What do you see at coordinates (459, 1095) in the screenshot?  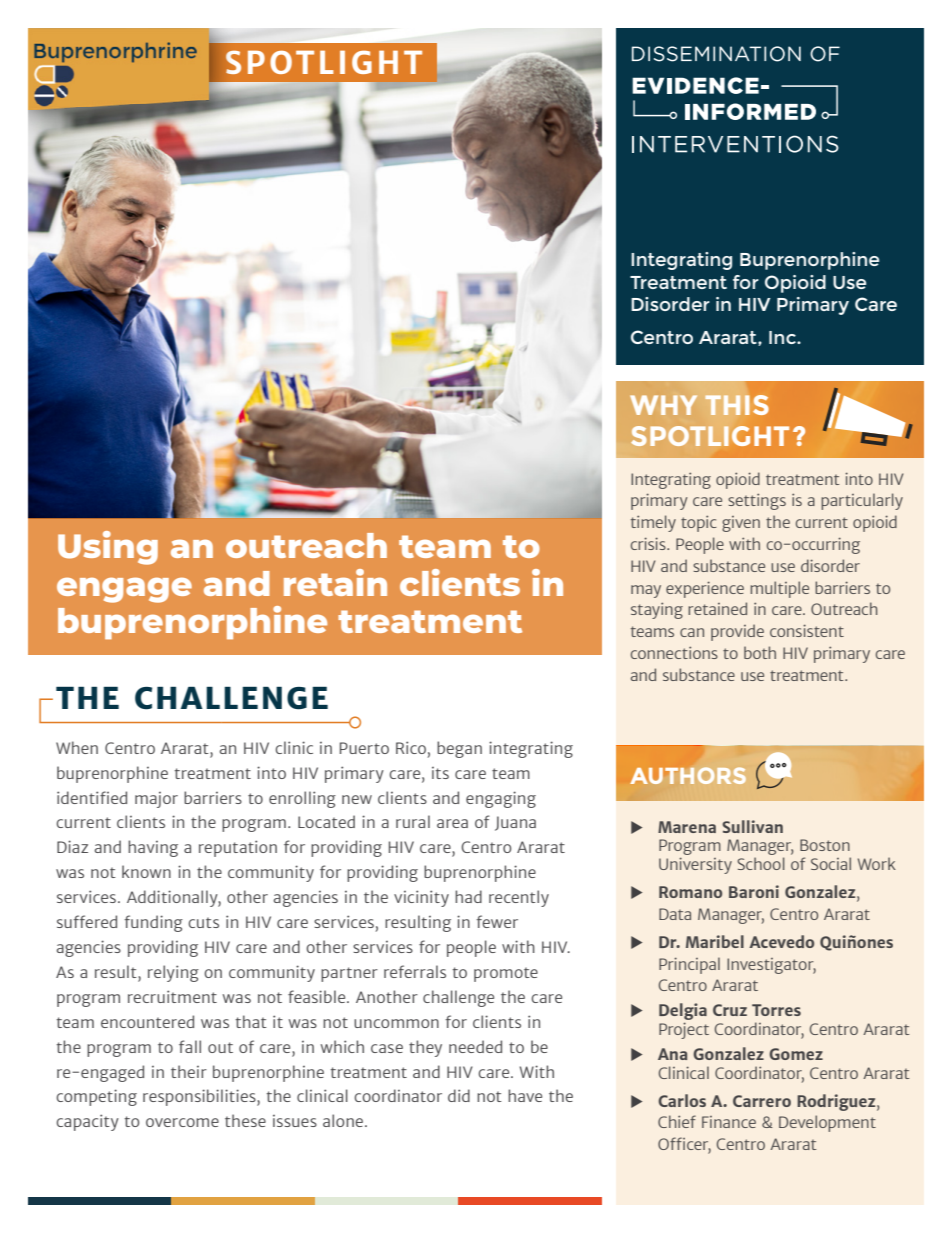 I see `did` at bounding box center [459, 1095].
